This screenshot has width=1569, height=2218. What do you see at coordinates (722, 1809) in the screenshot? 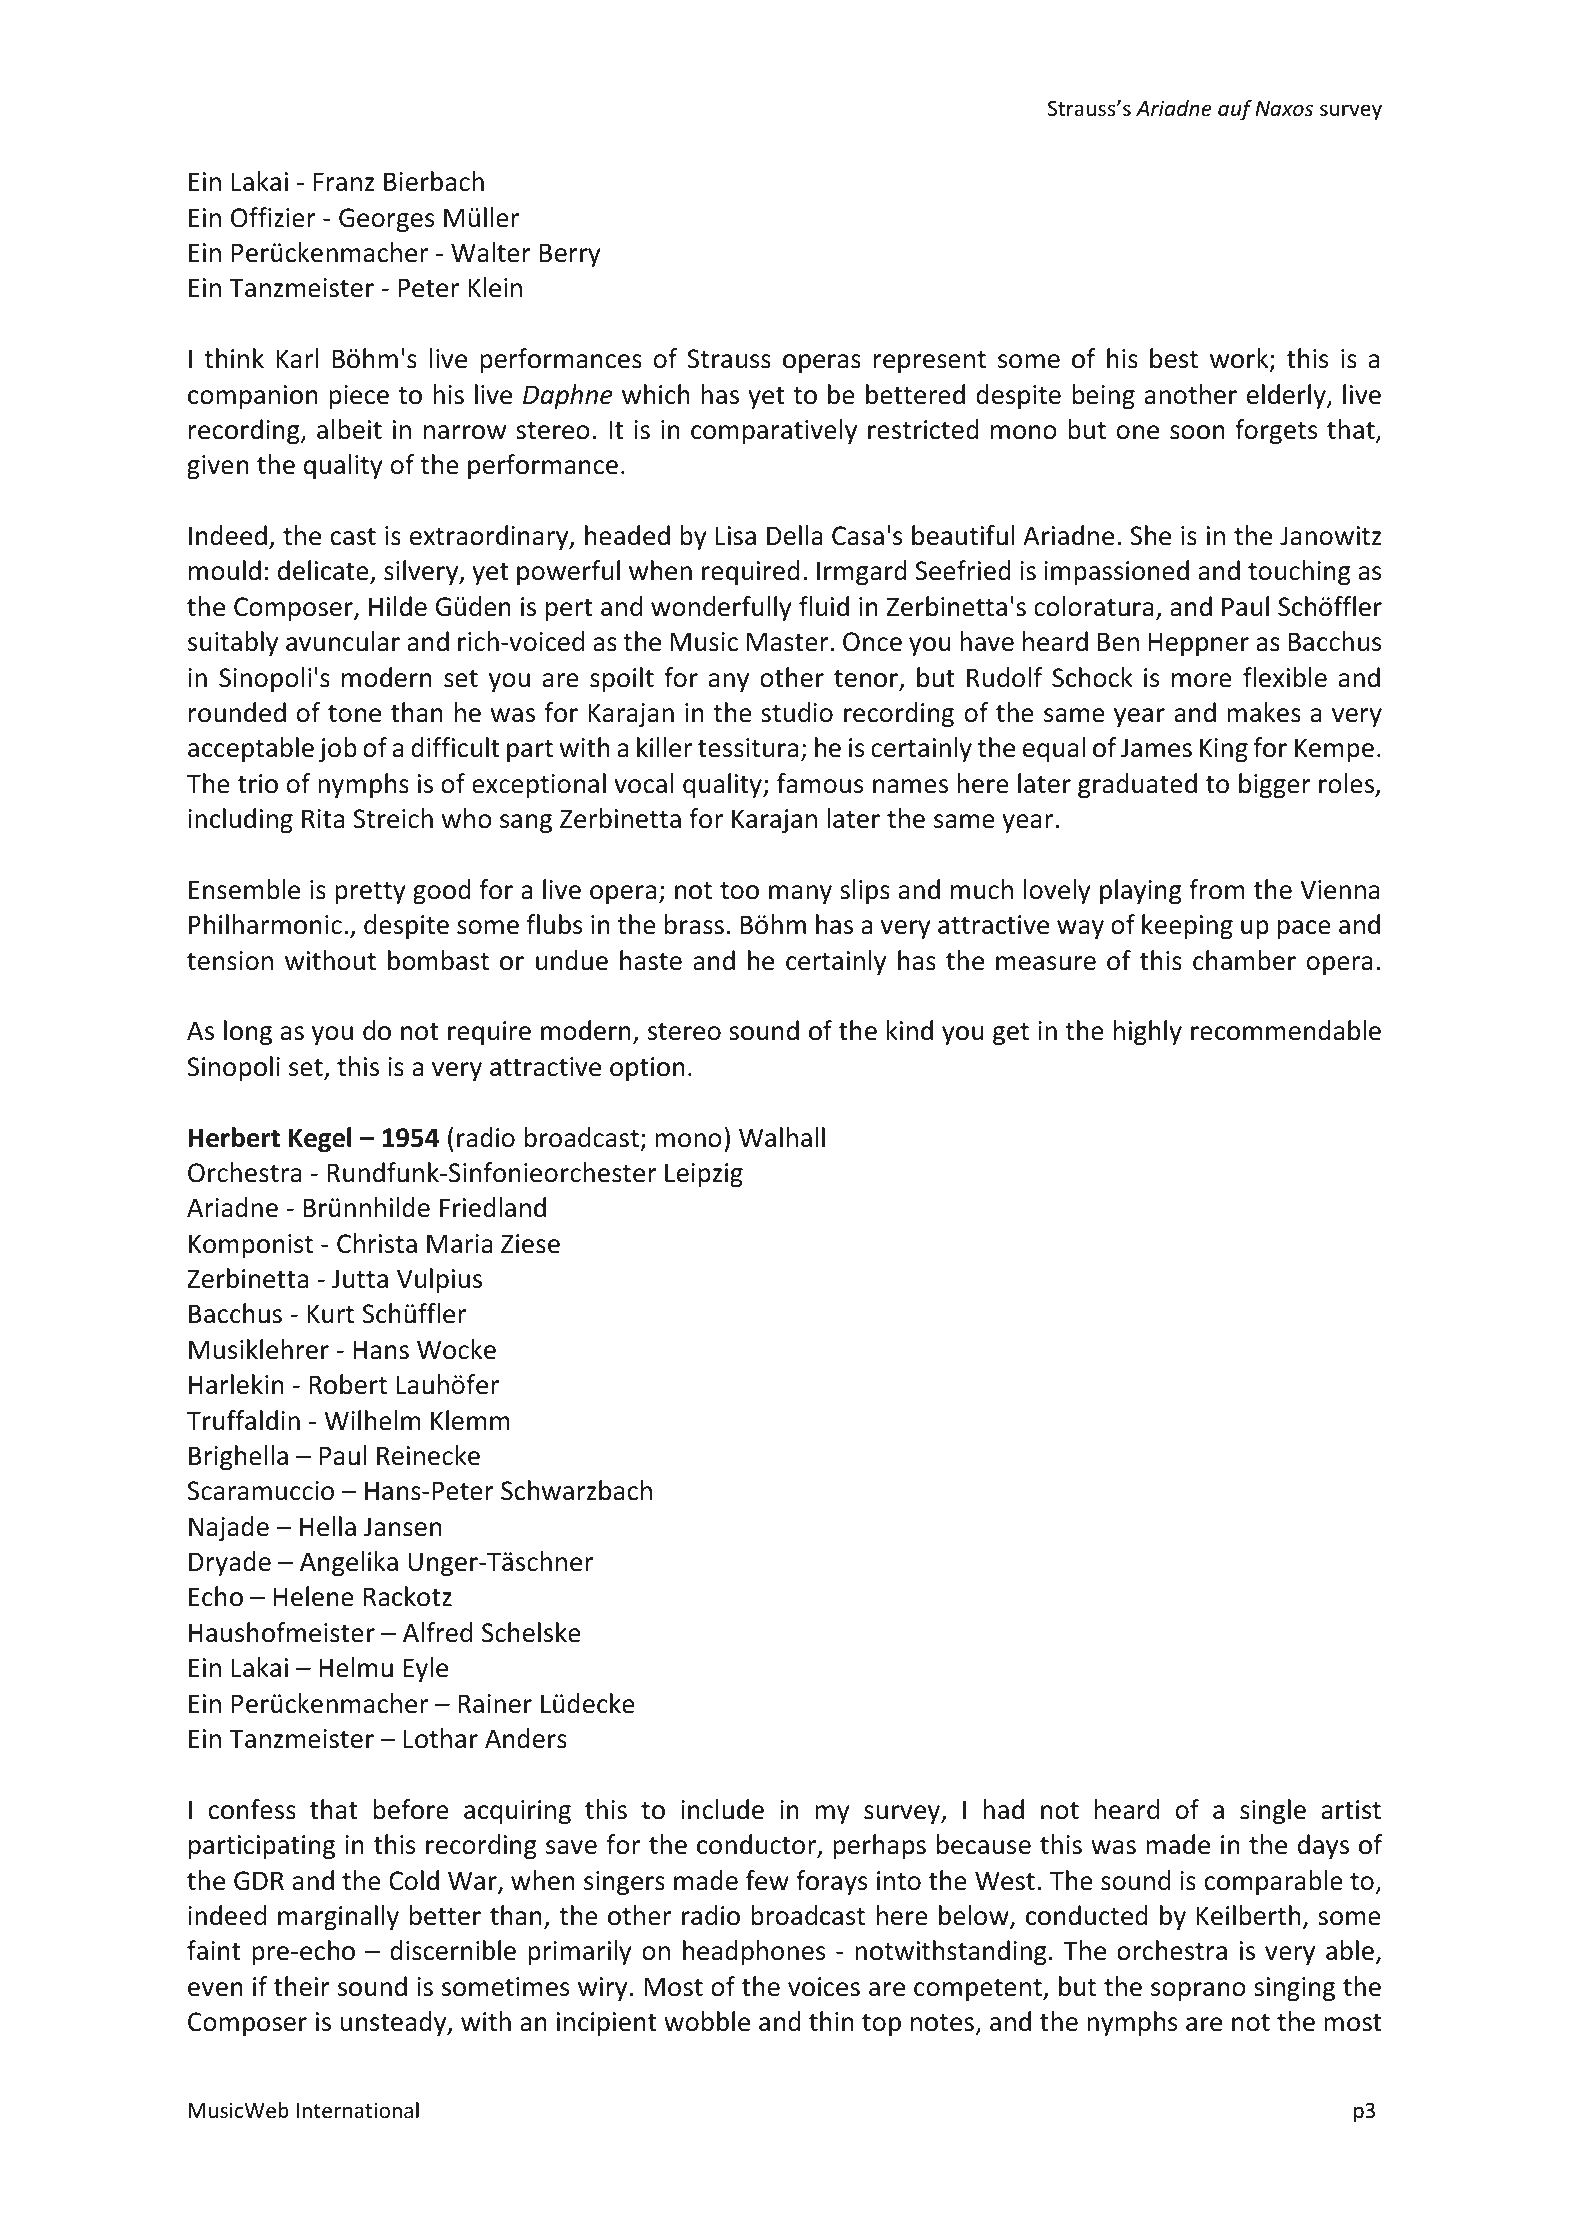
I see `include` at bounding box center [722, 1809].
